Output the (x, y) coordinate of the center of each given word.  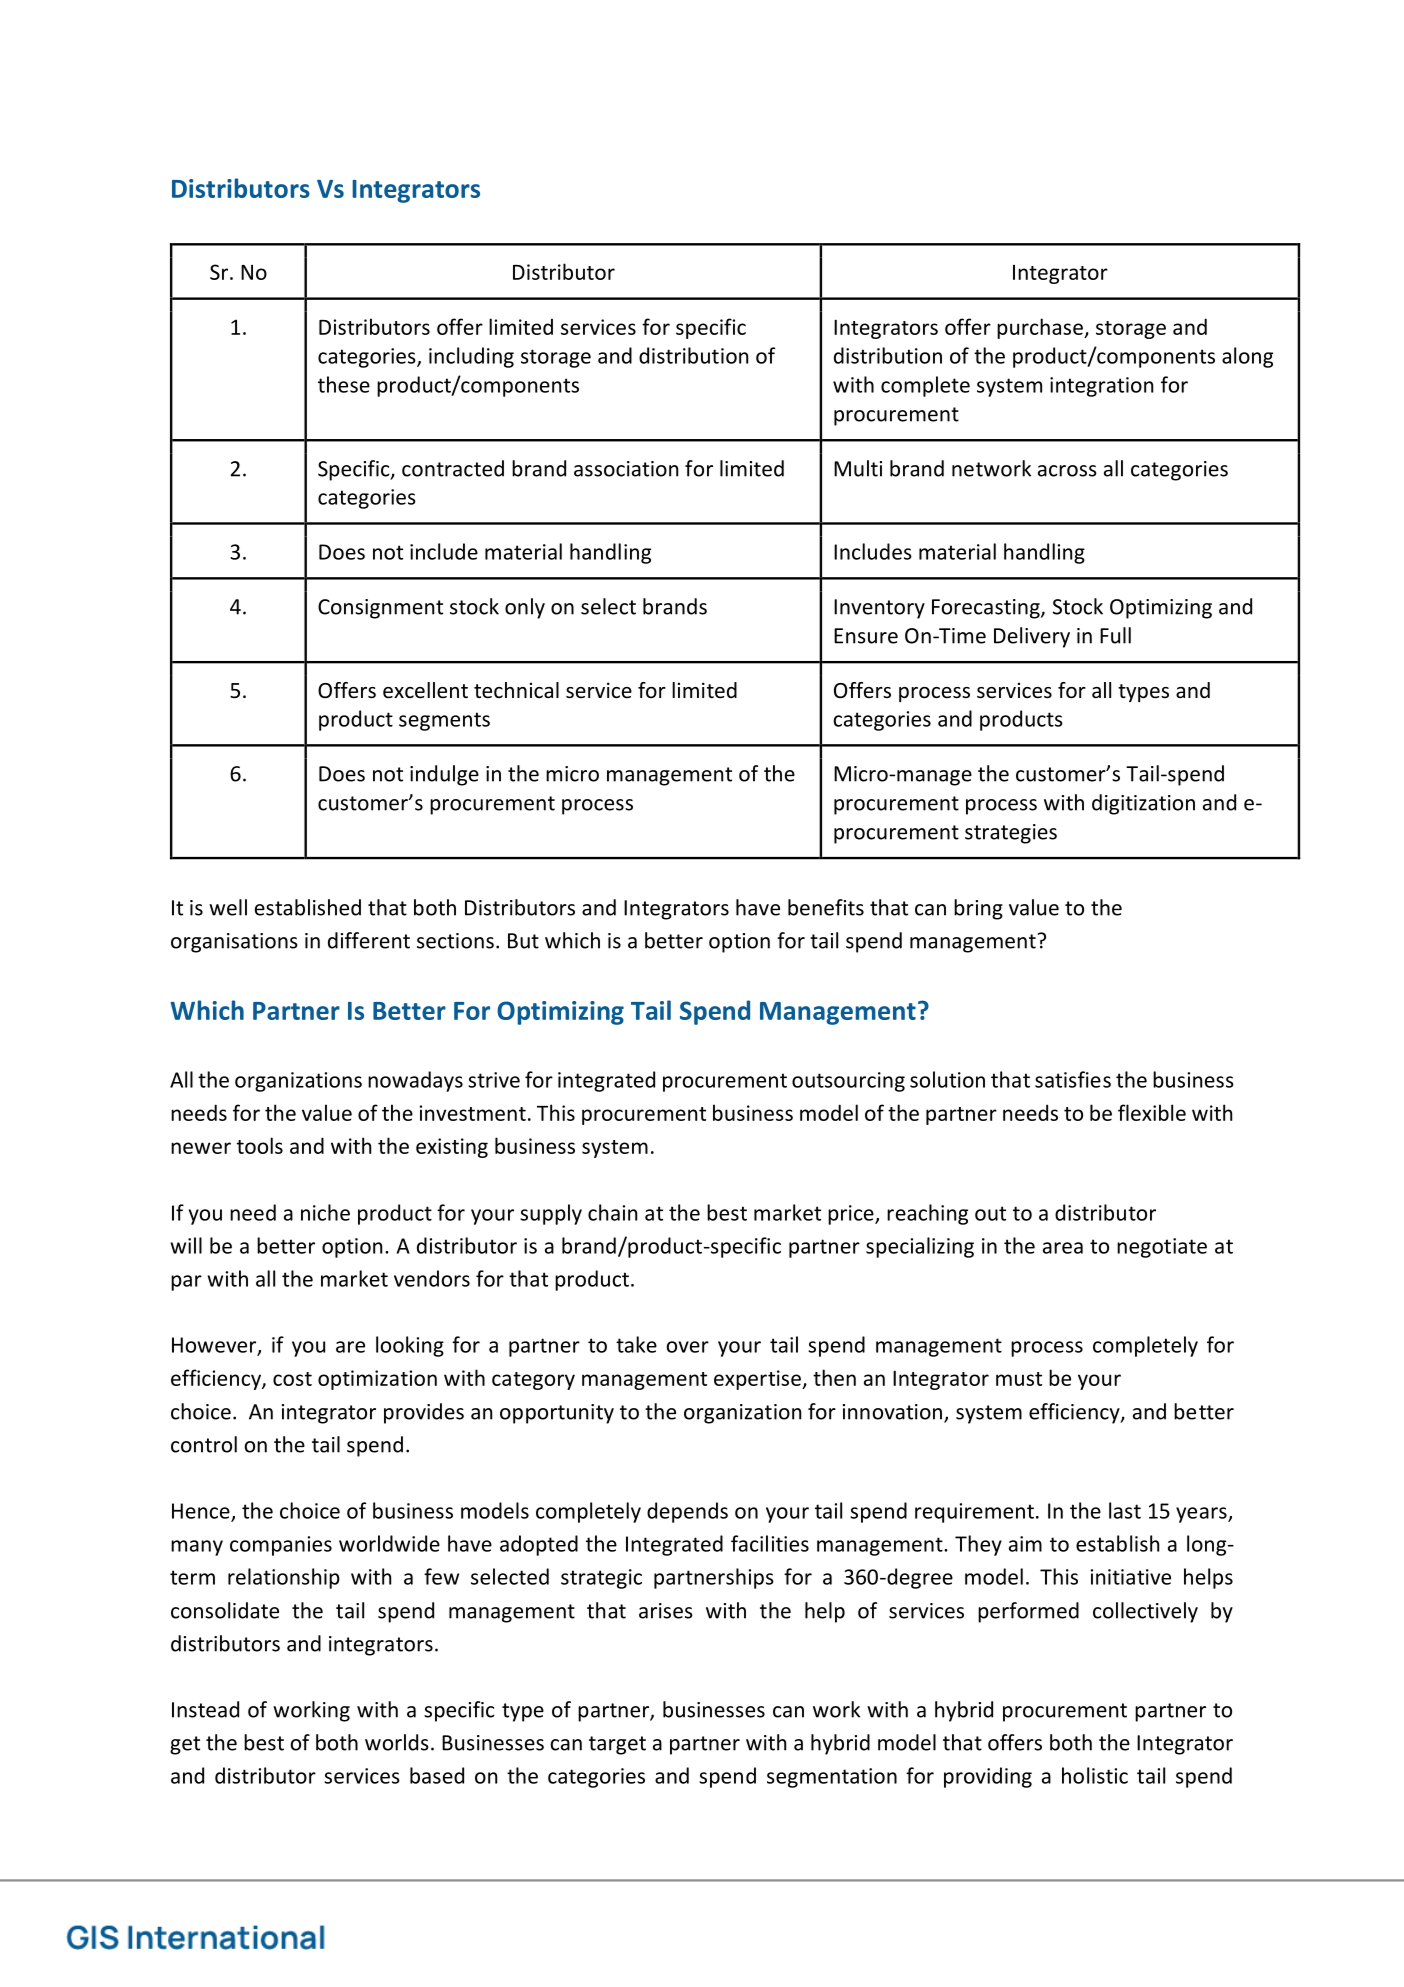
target (617, 1745)
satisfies (1073, 1079)
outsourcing (848, 1082)
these (344, 384)
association (626, 469)
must (1019, 1379)
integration (1101, 387)
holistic (1095, 1775)
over (687, 1347)
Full (1115, 635)
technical (516, 690)
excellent (425, 690)
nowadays (415, 1081)
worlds (397, 1742)
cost (292, 1379)
